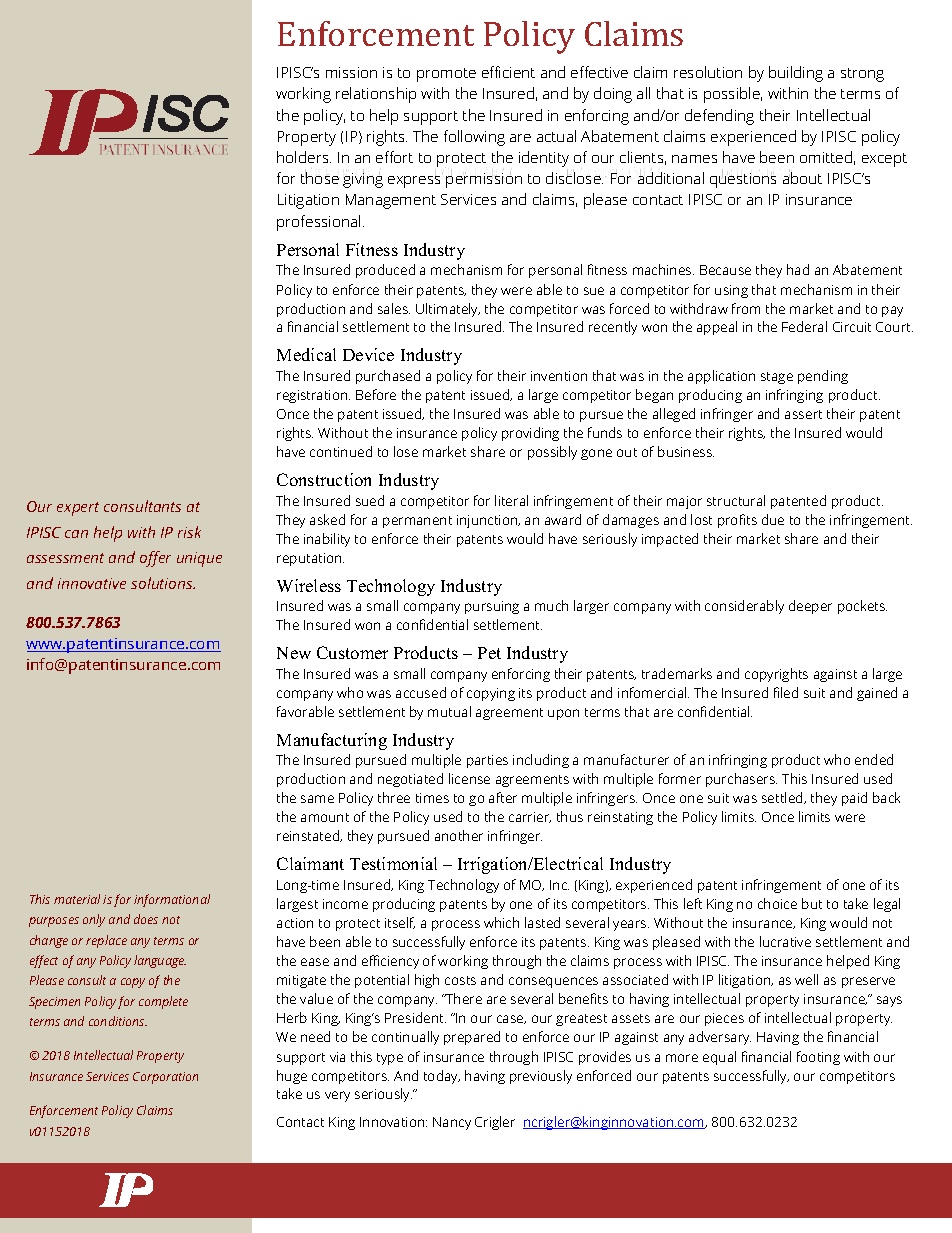 This page has width=952, height=1233. What do you see at coordinates (810, 607) in the page?
I see `deeper` at bounding box center [810, 607].
